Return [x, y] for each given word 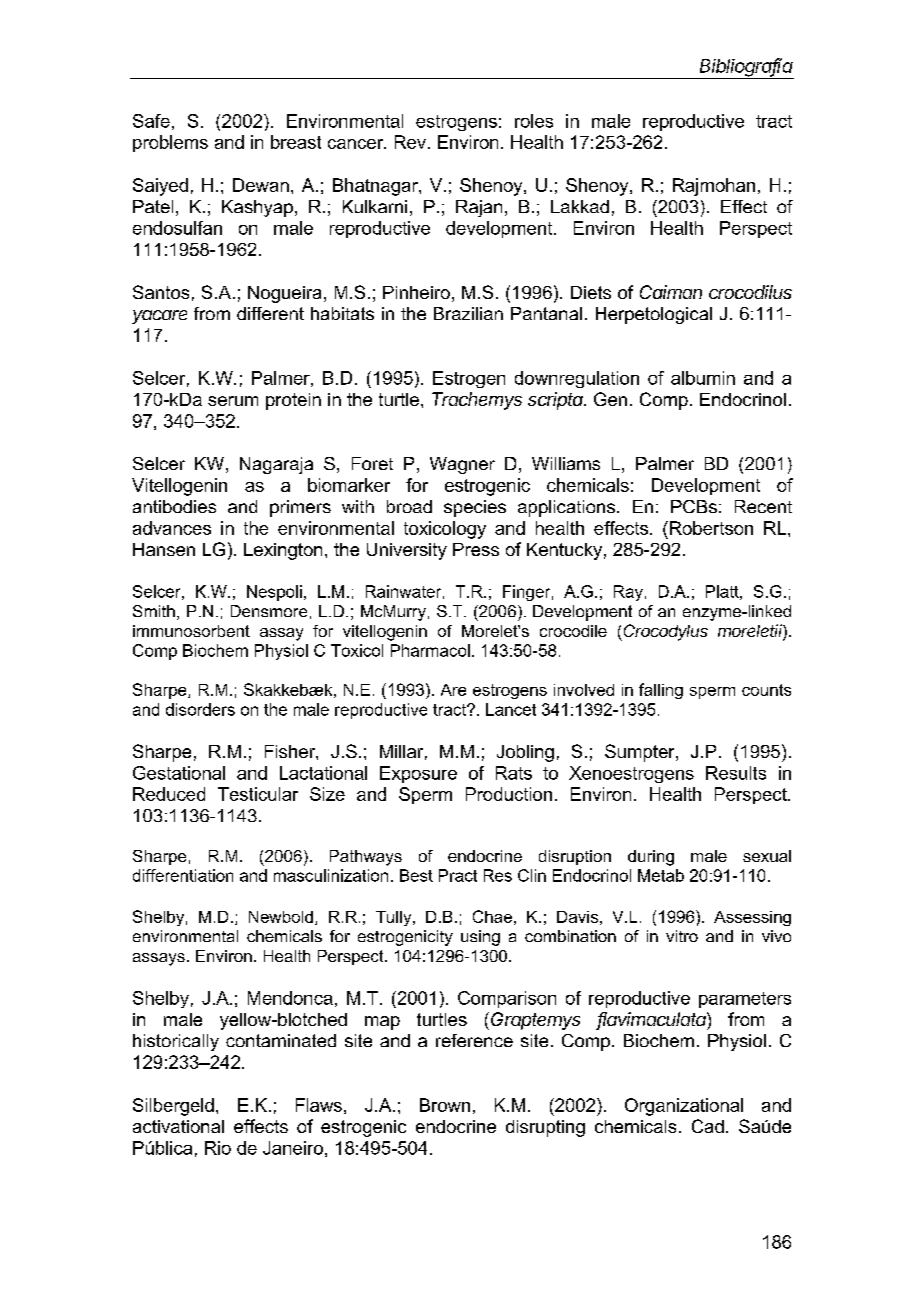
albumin [703, 378]
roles [534, 121]
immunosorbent [191, 631]
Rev [410, 142]
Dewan [261, 185]
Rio [218, 1148]
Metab [661, 875]
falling [661, 691]
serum [233, 401]
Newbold [281, 917]
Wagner [462, 465]
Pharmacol [430, 650]
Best [416, 875]
